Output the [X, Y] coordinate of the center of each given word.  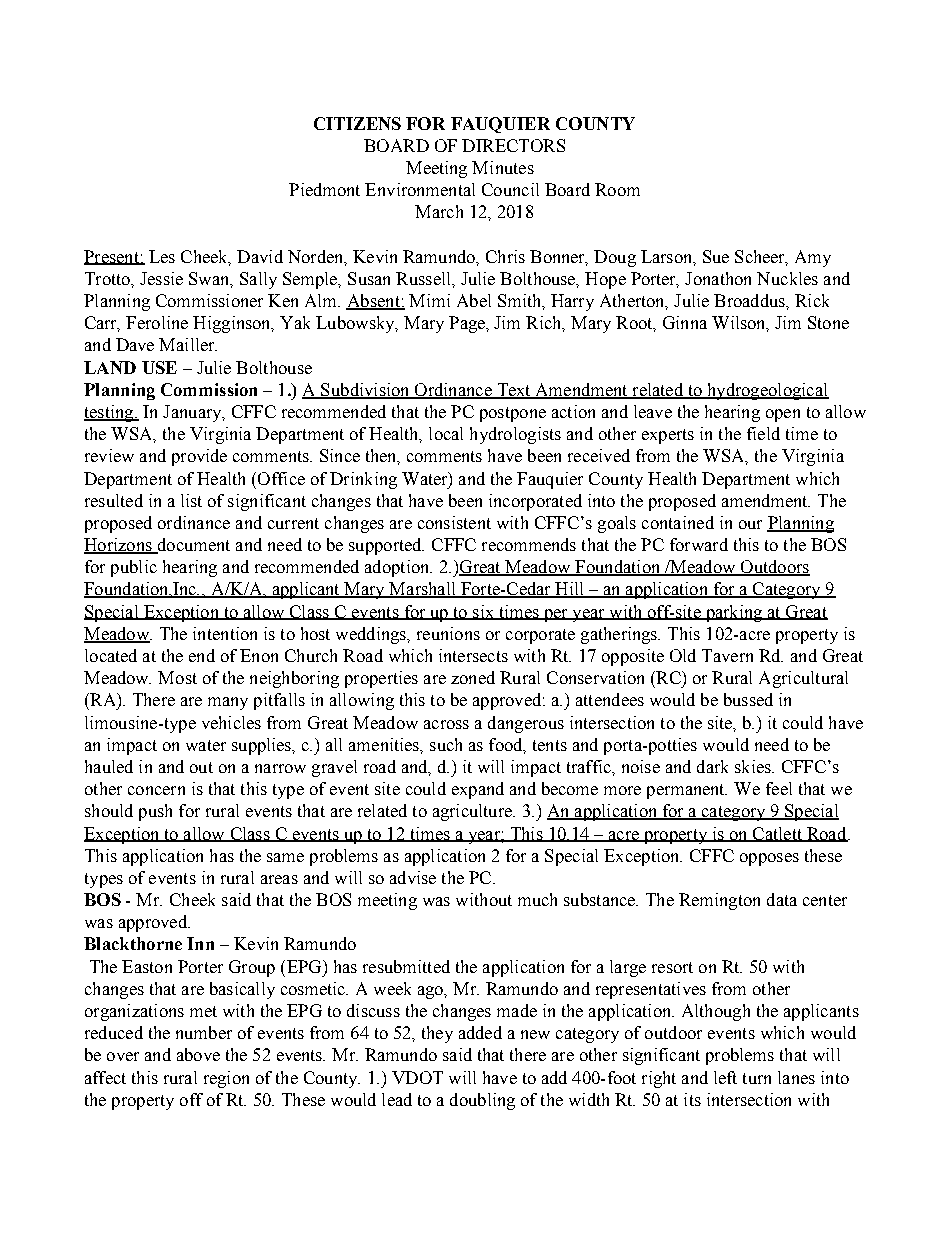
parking [734, 613]
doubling [482, 1101]
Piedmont [324, 189]
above [198, 1054]
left [725, 1077]
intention [225, 633]
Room [617, 189]
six [483, 612]
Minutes [503, 167]
